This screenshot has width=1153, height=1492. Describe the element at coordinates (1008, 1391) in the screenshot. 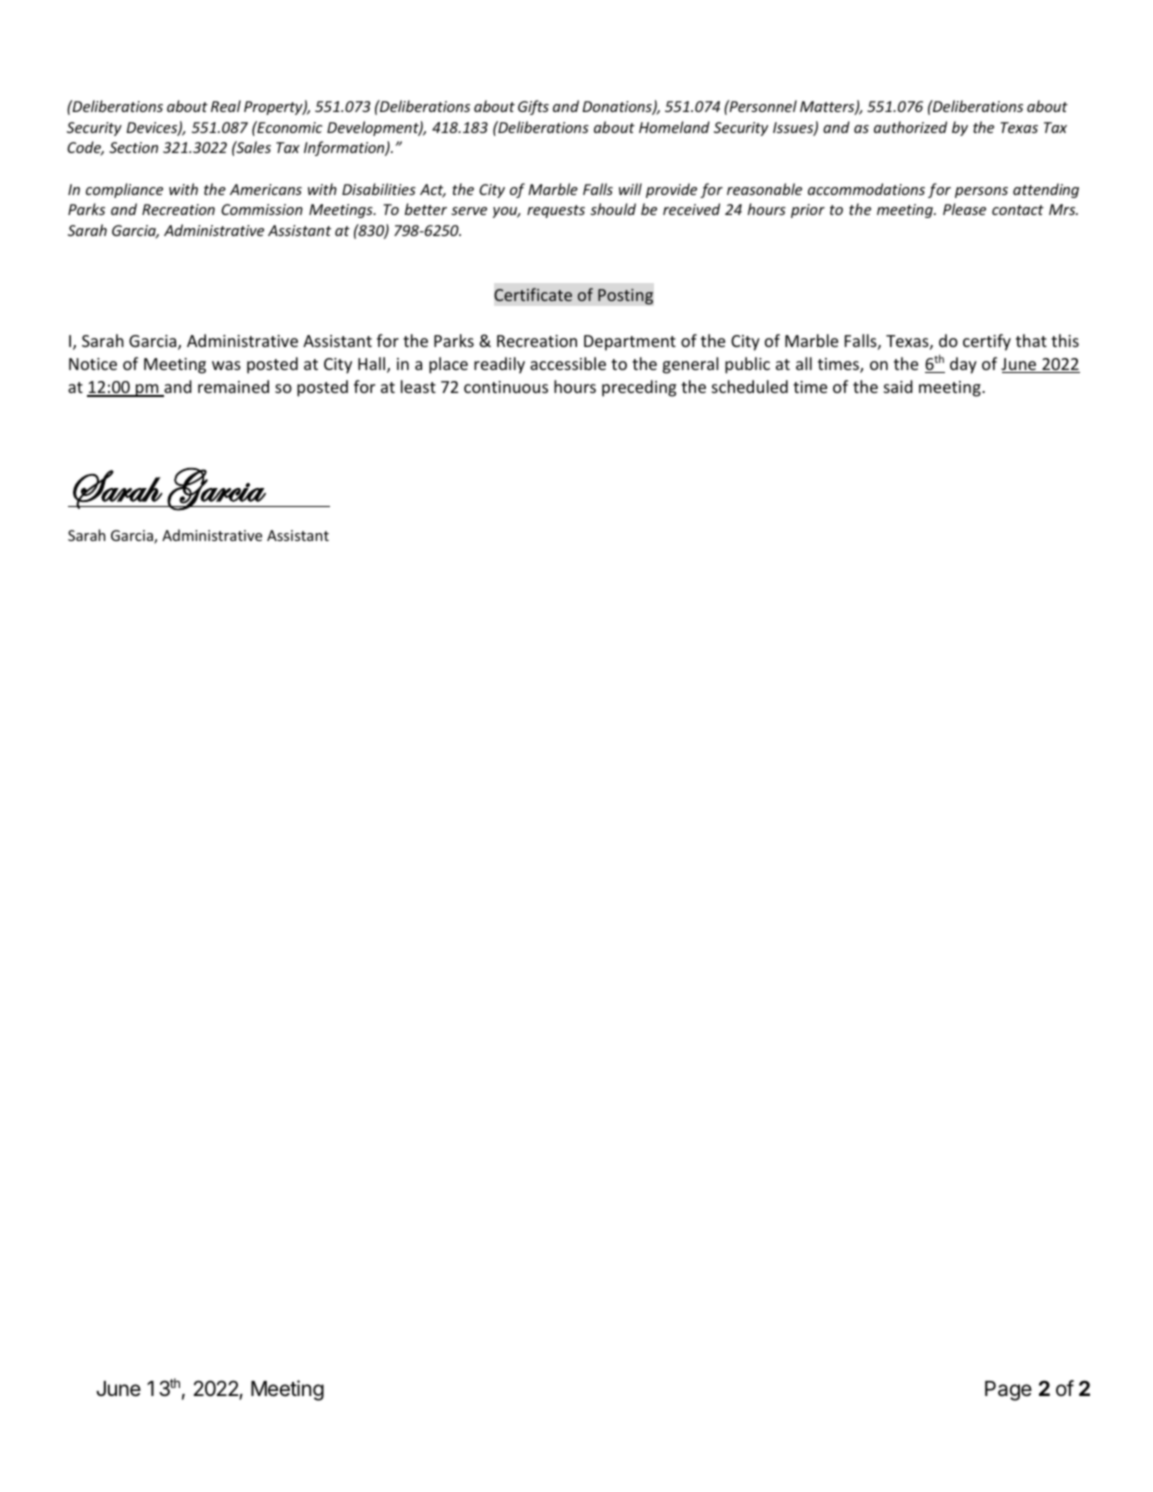

I see `Page` at that location.
